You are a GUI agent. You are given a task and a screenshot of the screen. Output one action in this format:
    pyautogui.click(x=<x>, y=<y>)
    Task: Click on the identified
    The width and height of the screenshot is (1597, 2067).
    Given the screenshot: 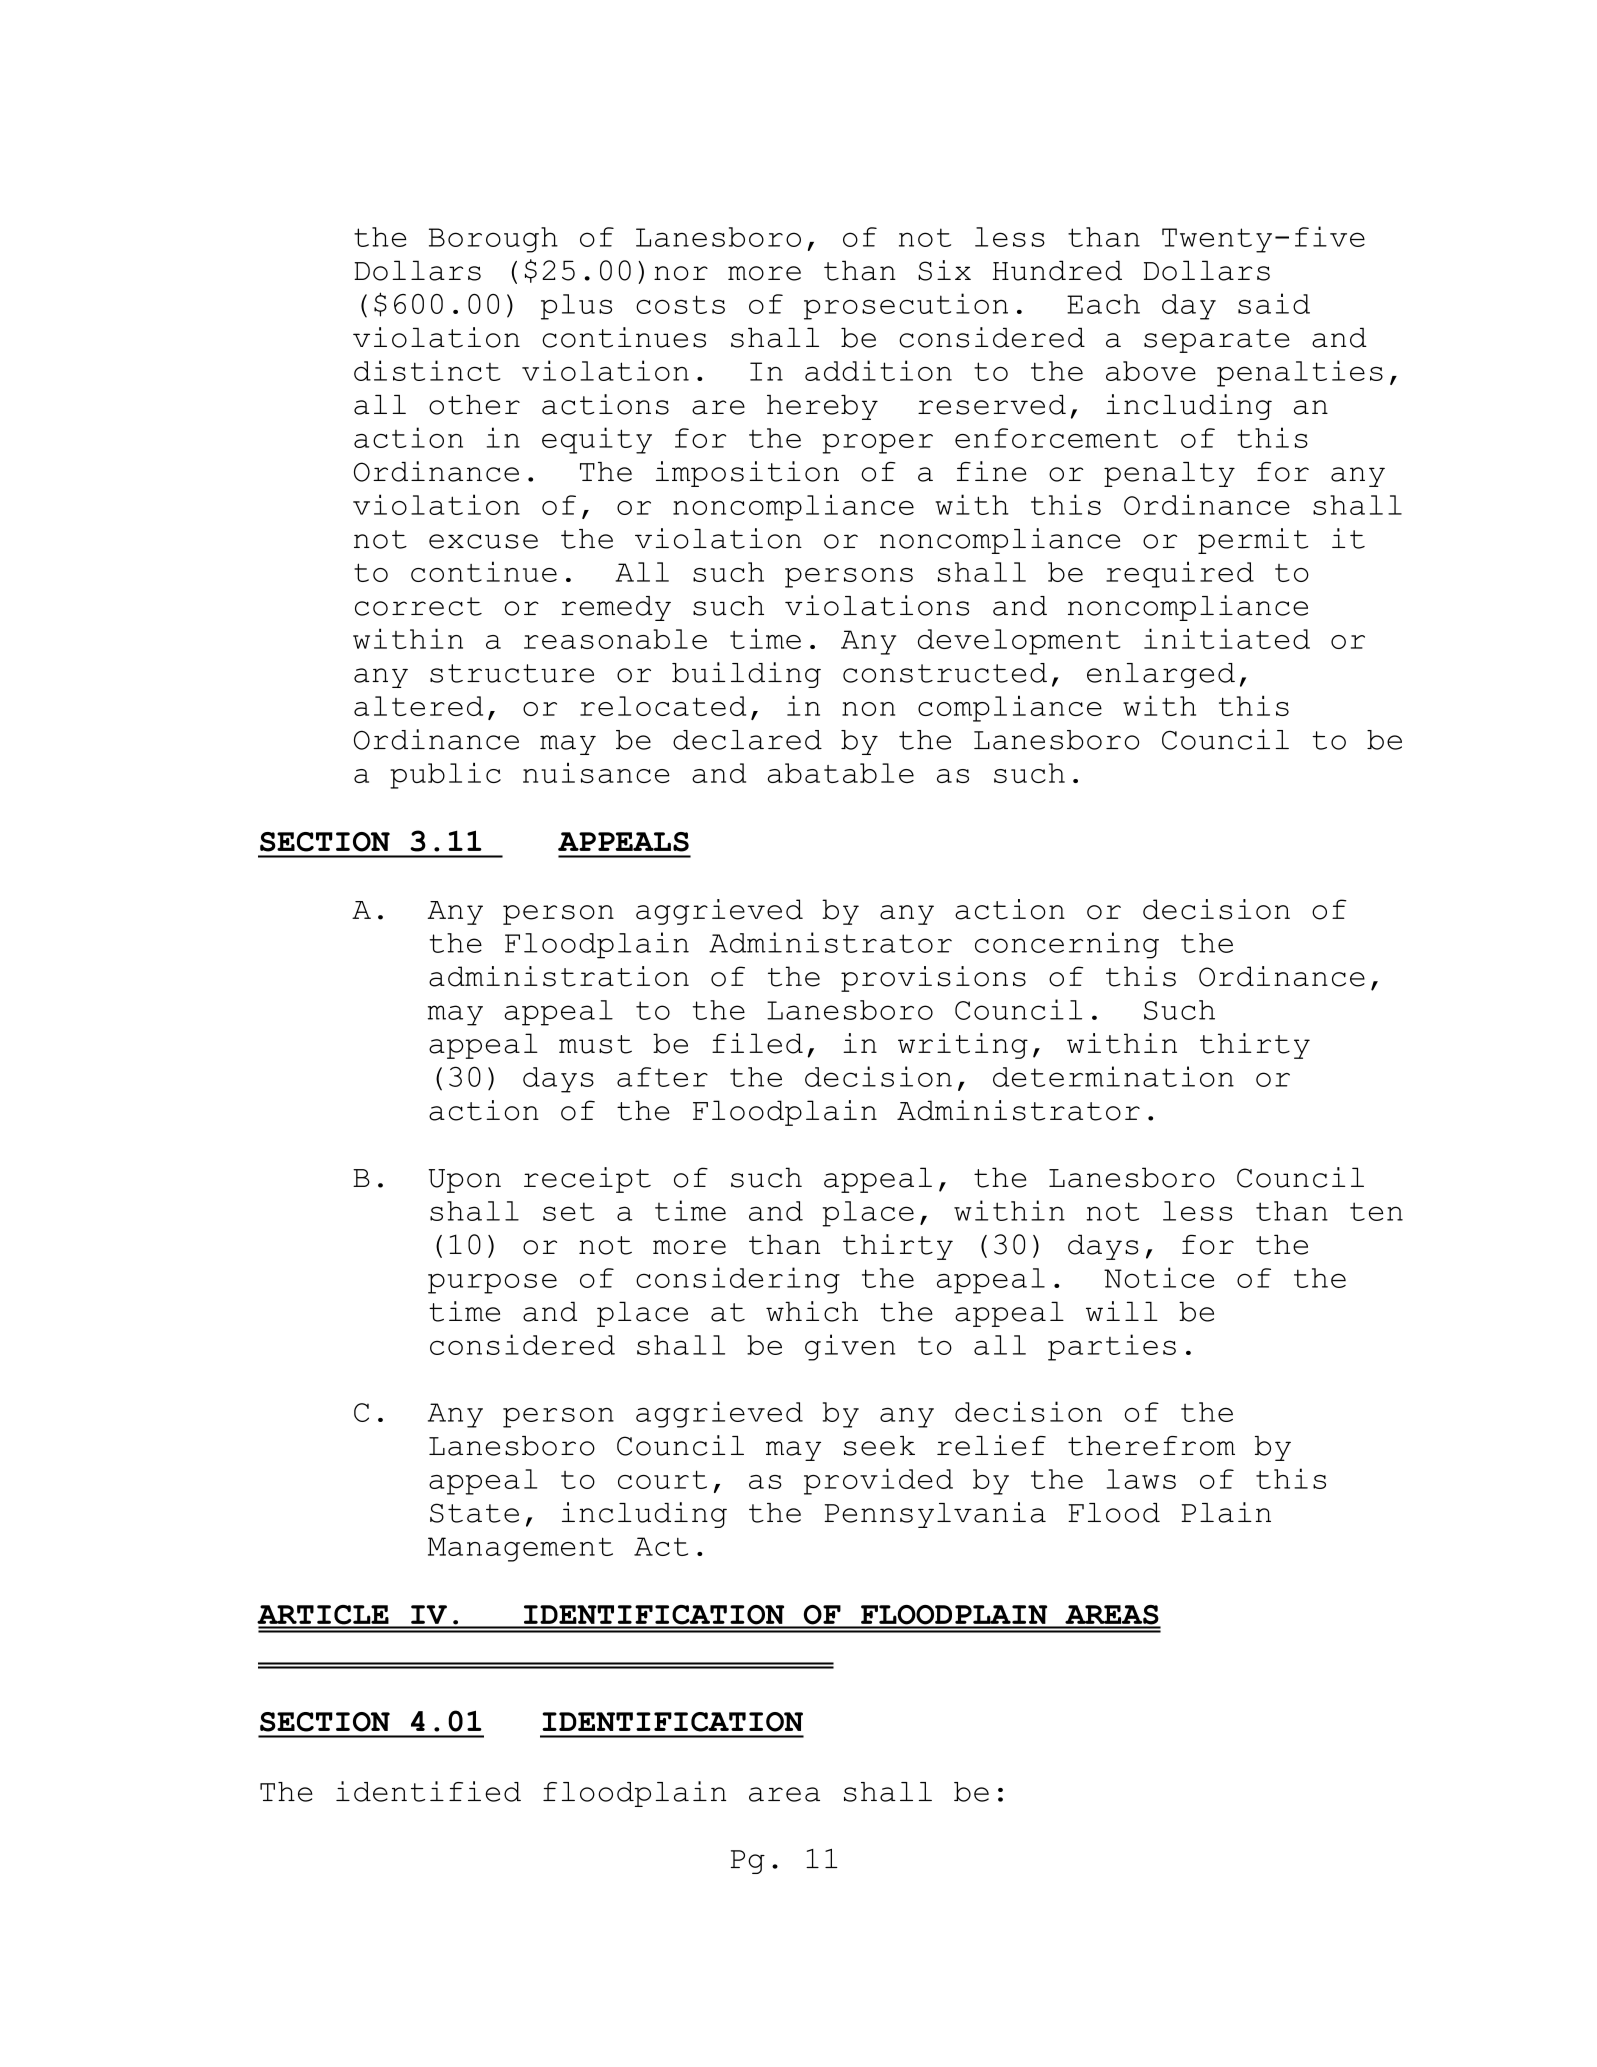 What is the action you would take?
    pyautogui.click(x=428, y=1791)
